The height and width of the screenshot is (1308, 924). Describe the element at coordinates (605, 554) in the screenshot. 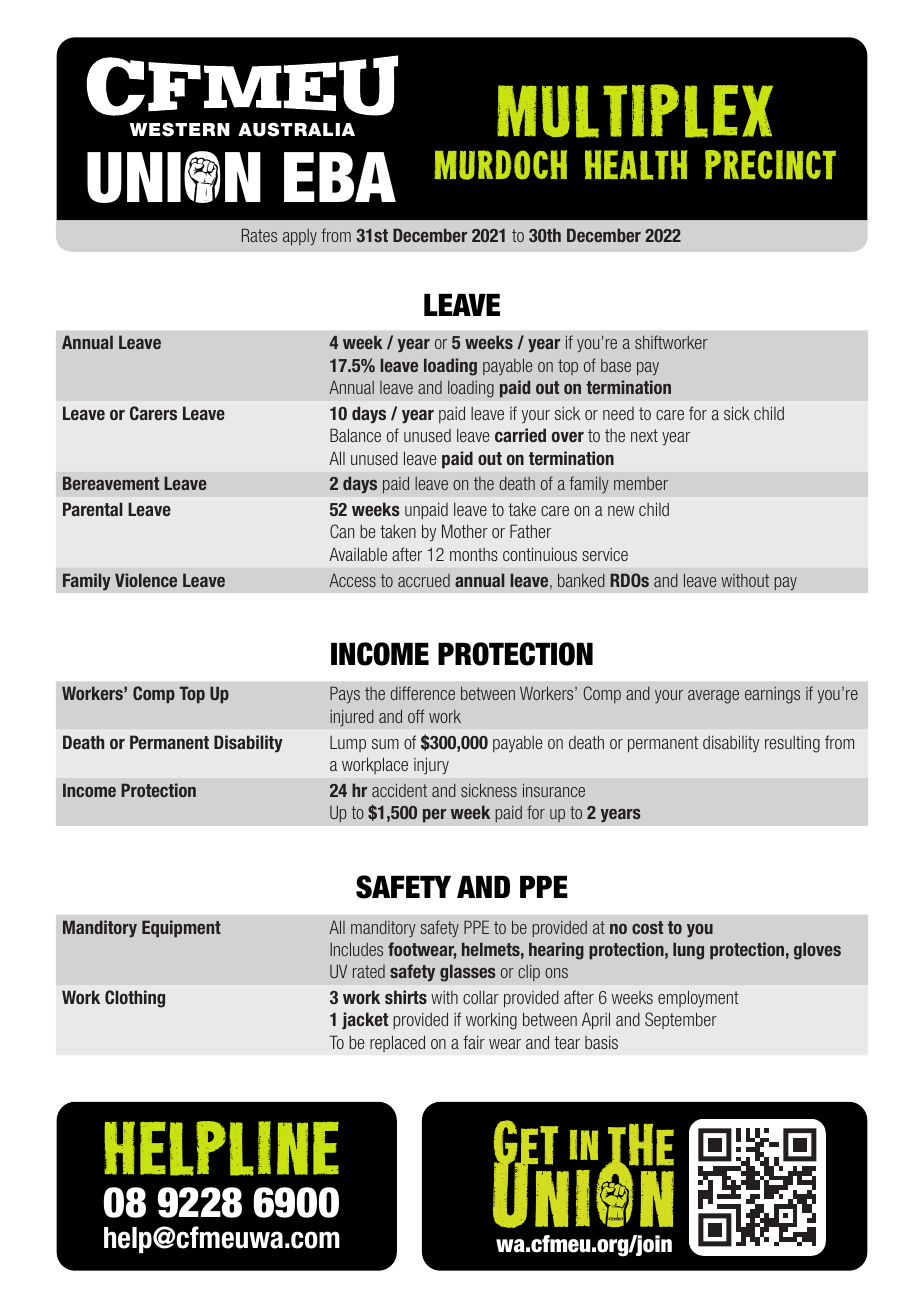

I see `service` at that location.
